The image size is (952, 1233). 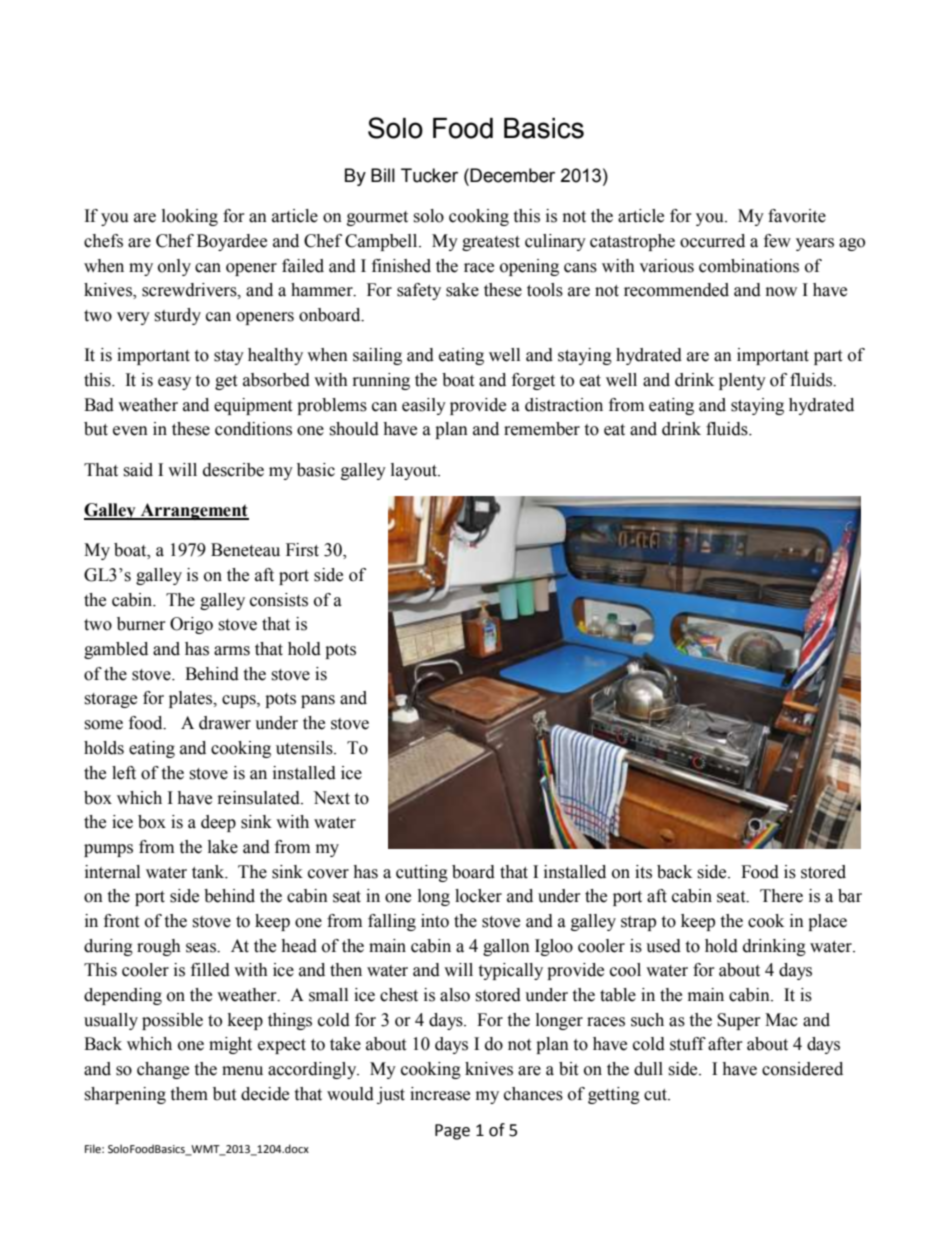 What do you see at coordinates (781, 896) in the screenshot?
I see `There` at bounding box center [781, 896].
